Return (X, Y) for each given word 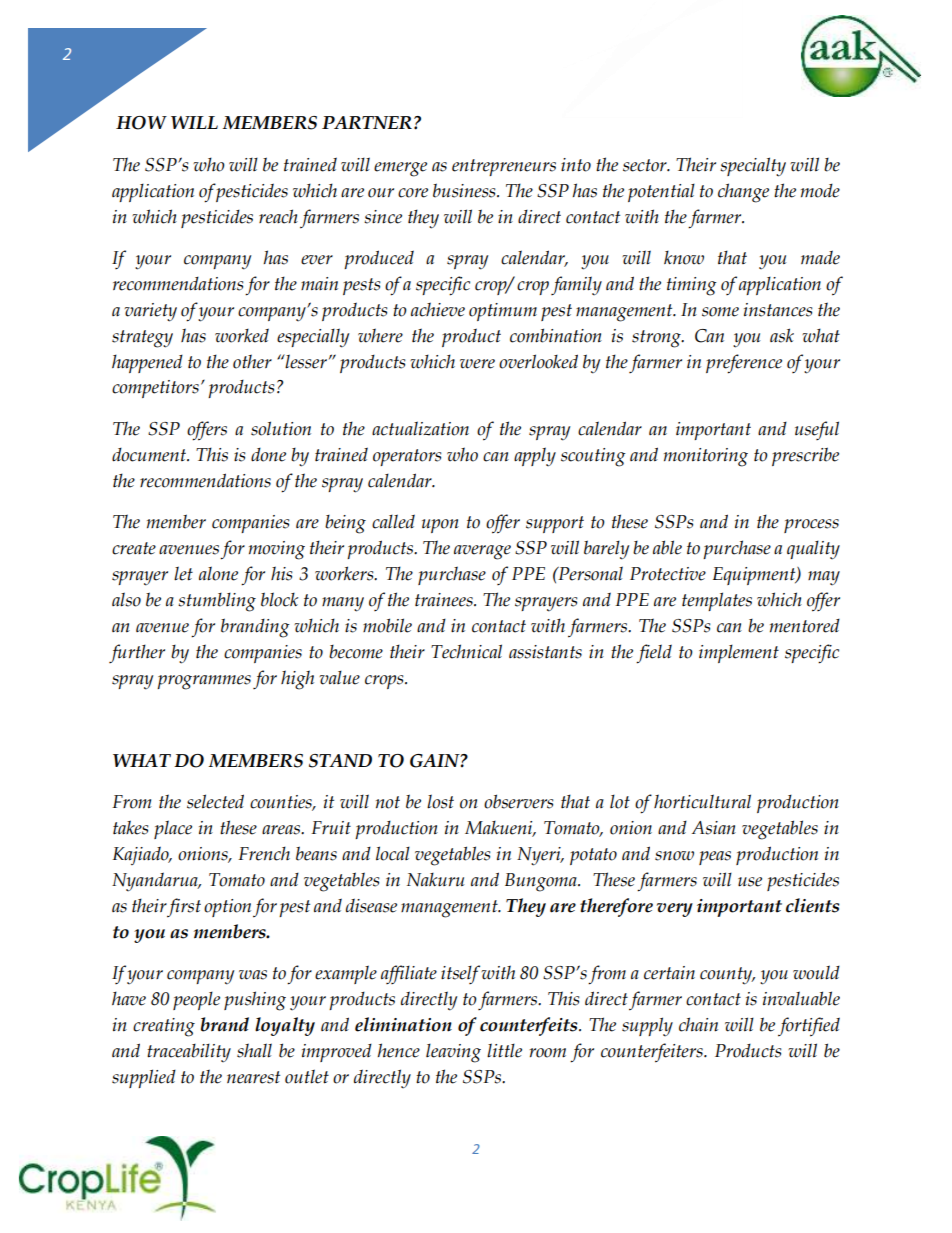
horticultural (702, 801)
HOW (141, 123)
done (268, 455)
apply (535, 456)
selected (215, 801)
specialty (753, 167)
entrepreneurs (504, 167)
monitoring (706, 457)
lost (440, 801)
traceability (189, 1052)
